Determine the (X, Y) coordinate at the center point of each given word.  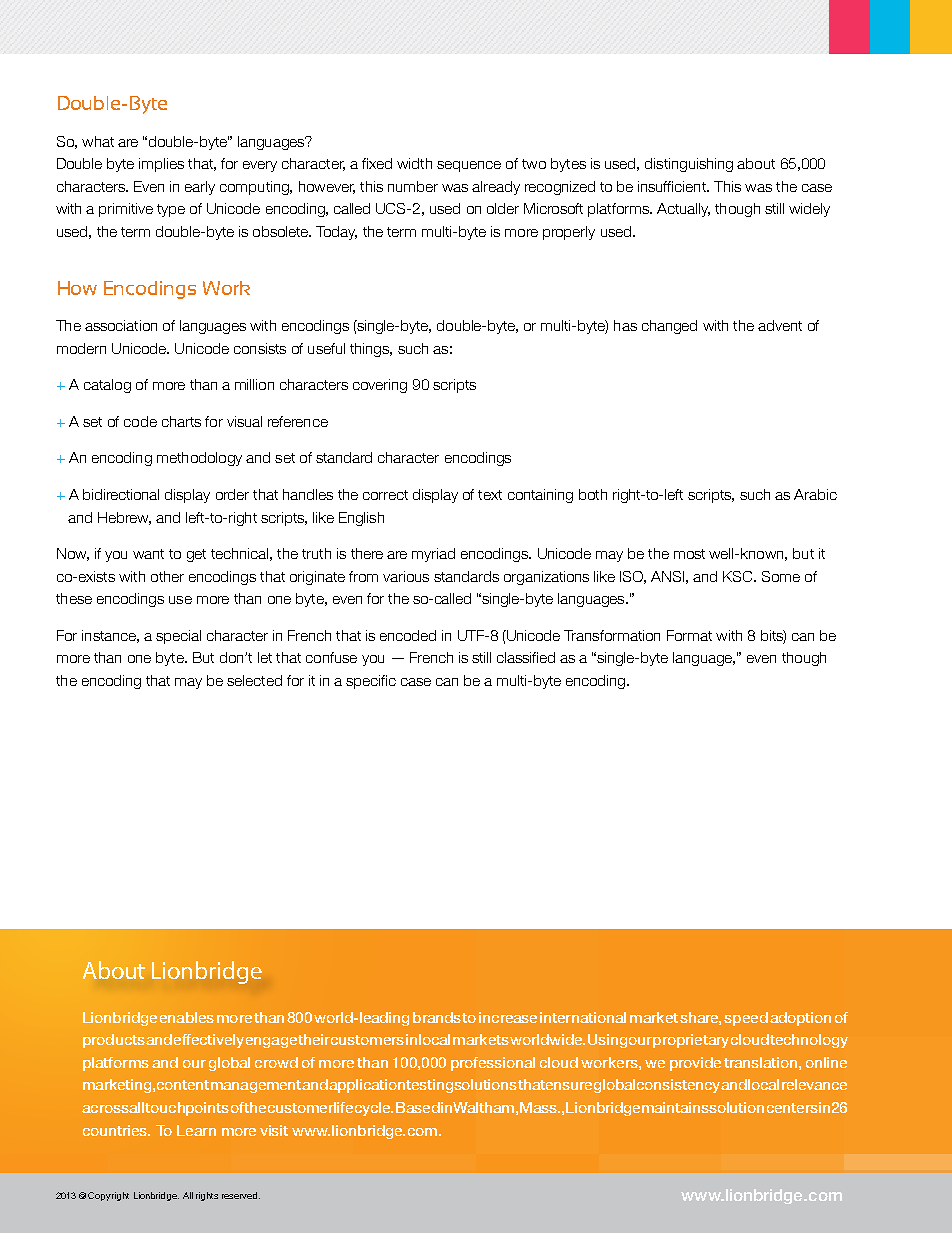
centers (792, 1108)
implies (161, 165)
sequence (469, 166)
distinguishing (689, 165)
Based (418, 1107)
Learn (196, 1130)
